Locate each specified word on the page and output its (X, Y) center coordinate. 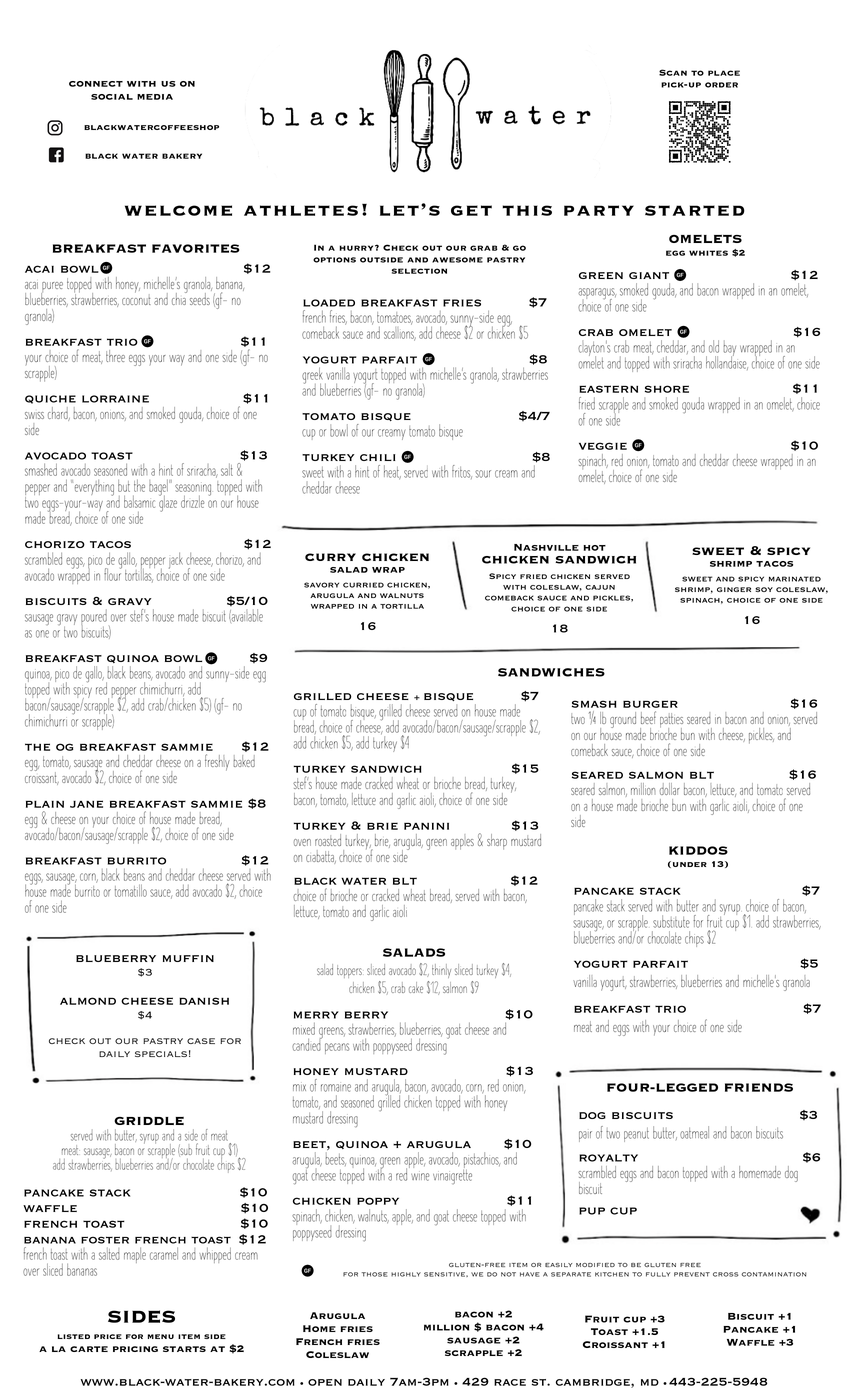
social (112, 97)
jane (86, 804)
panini (426, 826)
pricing (135, 1349)
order (721, 85)
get (471, 210)
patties (671, 721)
